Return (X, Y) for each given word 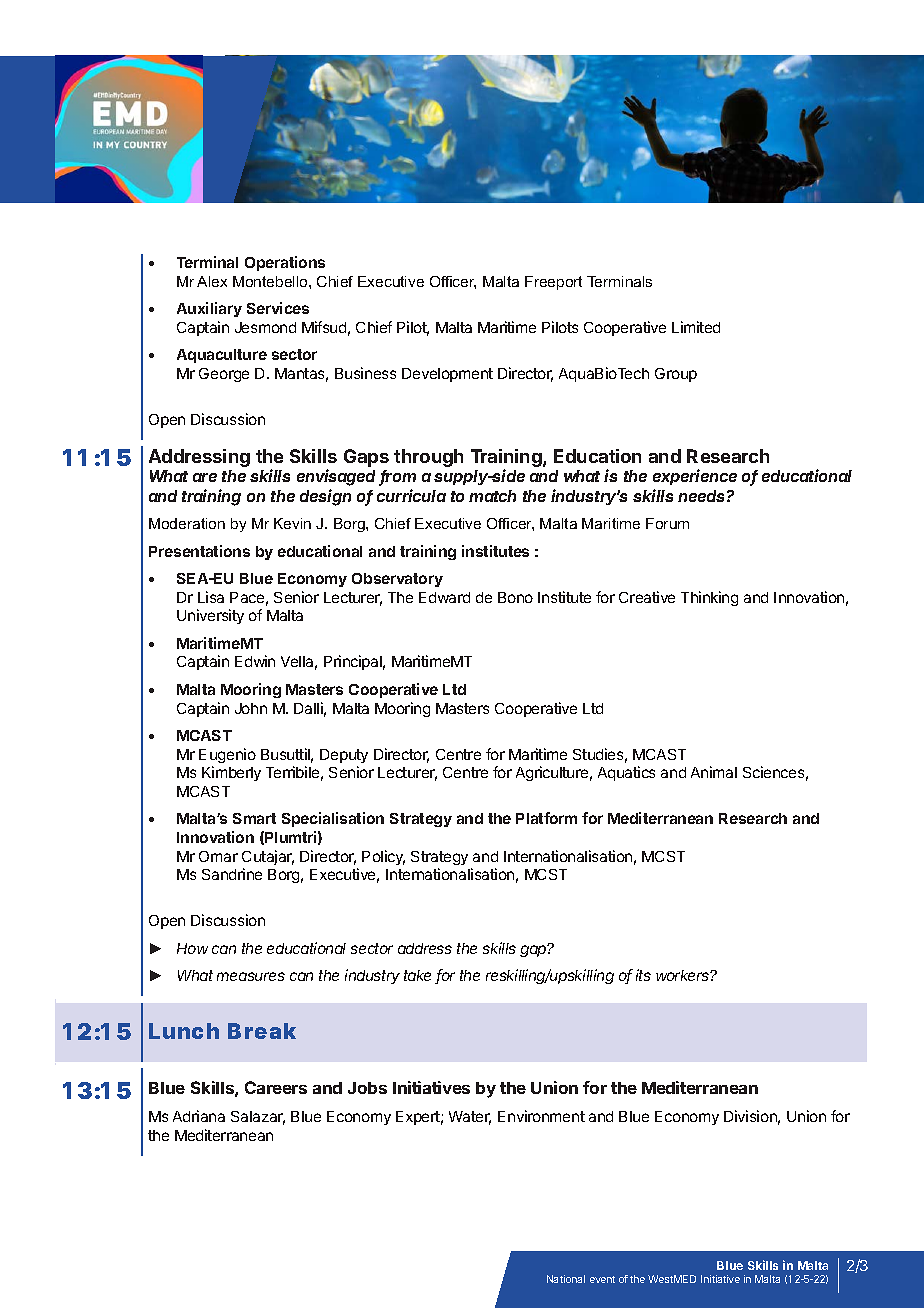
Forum (667, 523)
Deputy (344, 756)
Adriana (199, 1116)
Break (262, 1031)
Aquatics (626, 773)
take (417, 975)
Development (447, 375)
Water (470, 1118)
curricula (411, 495)
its (643, 975)
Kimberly (231, 773)
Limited (696, 327)
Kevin (292, 523)
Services (278, 308)
